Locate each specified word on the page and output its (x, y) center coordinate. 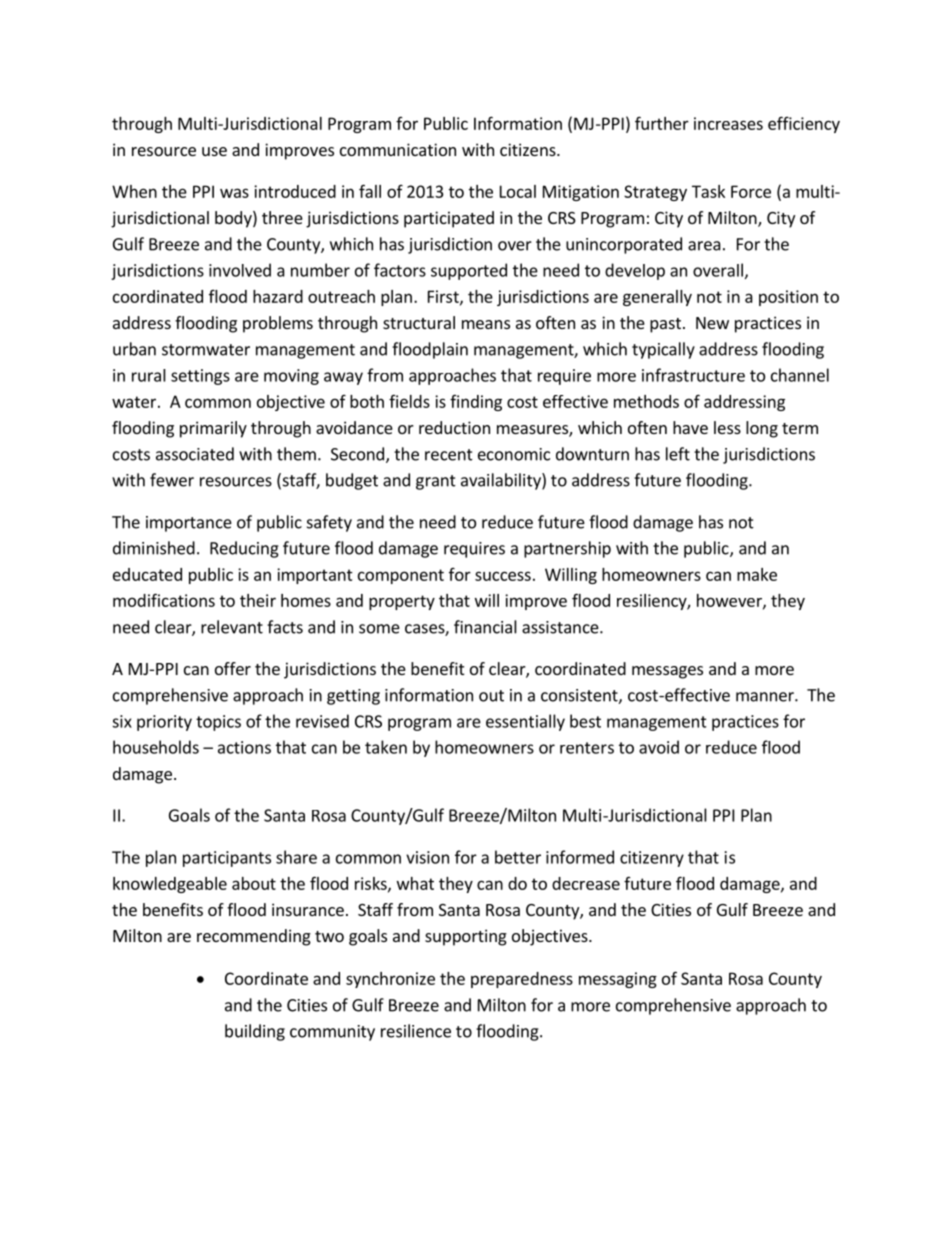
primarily (213, 429)
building (255, 1032)
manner (766, 697)
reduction (454, 427)
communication (398, 149)
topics (218, 723)
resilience (416, 1031)
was (234, 193)
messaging (618, 980)
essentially (525, 722)
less (727, 427)
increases (728, 123)
